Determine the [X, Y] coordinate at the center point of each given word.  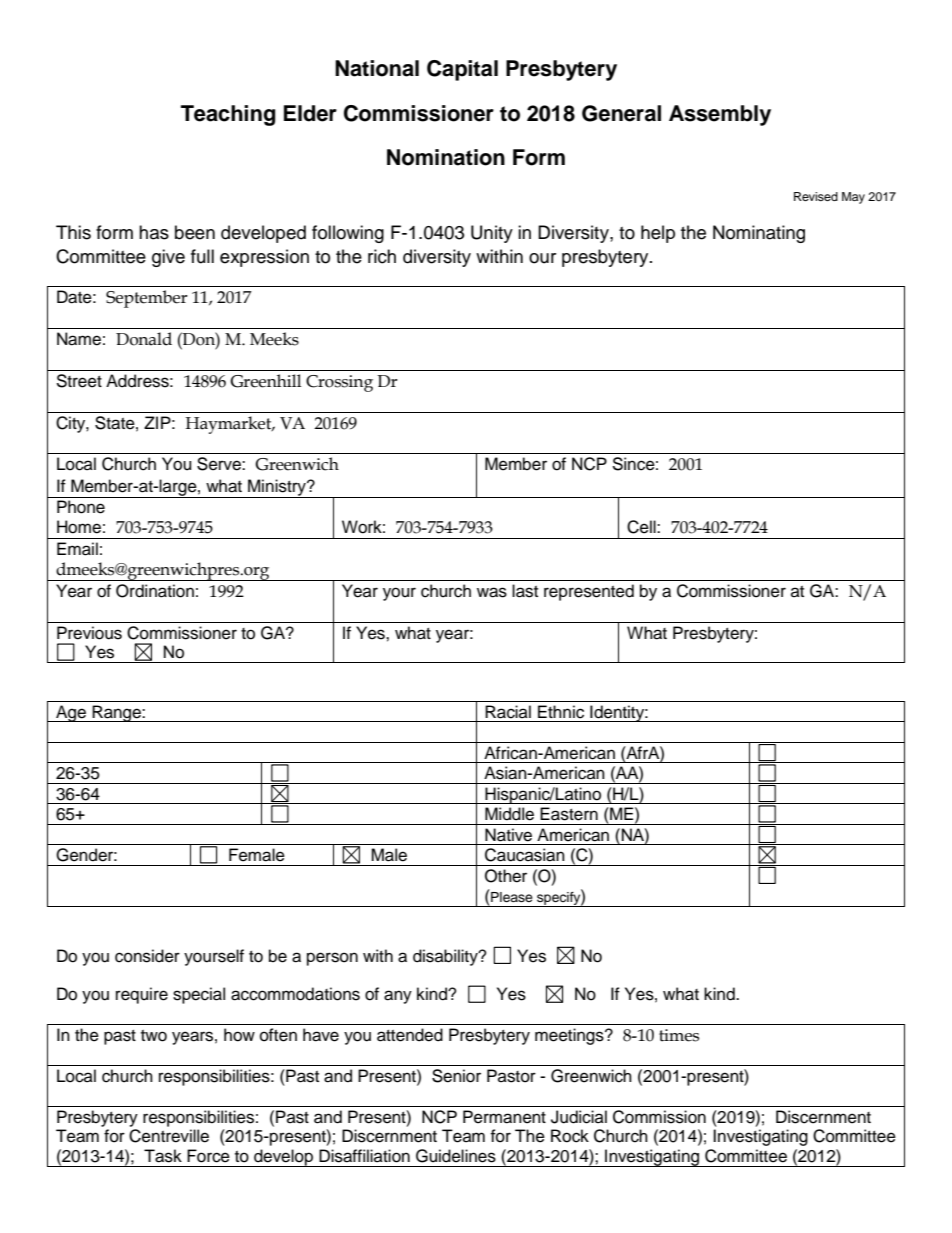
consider [147, 956]
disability [446, 957]
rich [382, 256]
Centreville [169, 1136]
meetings [570, 1036]
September [147, 299]
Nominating [759, 234]
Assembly [720, 115]
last [525, 591]
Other [506, 876]
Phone [81, 507]
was [492, 592]
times [679, 1035]
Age [71, 713]
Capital [462, 70]
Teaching [228, 115]
